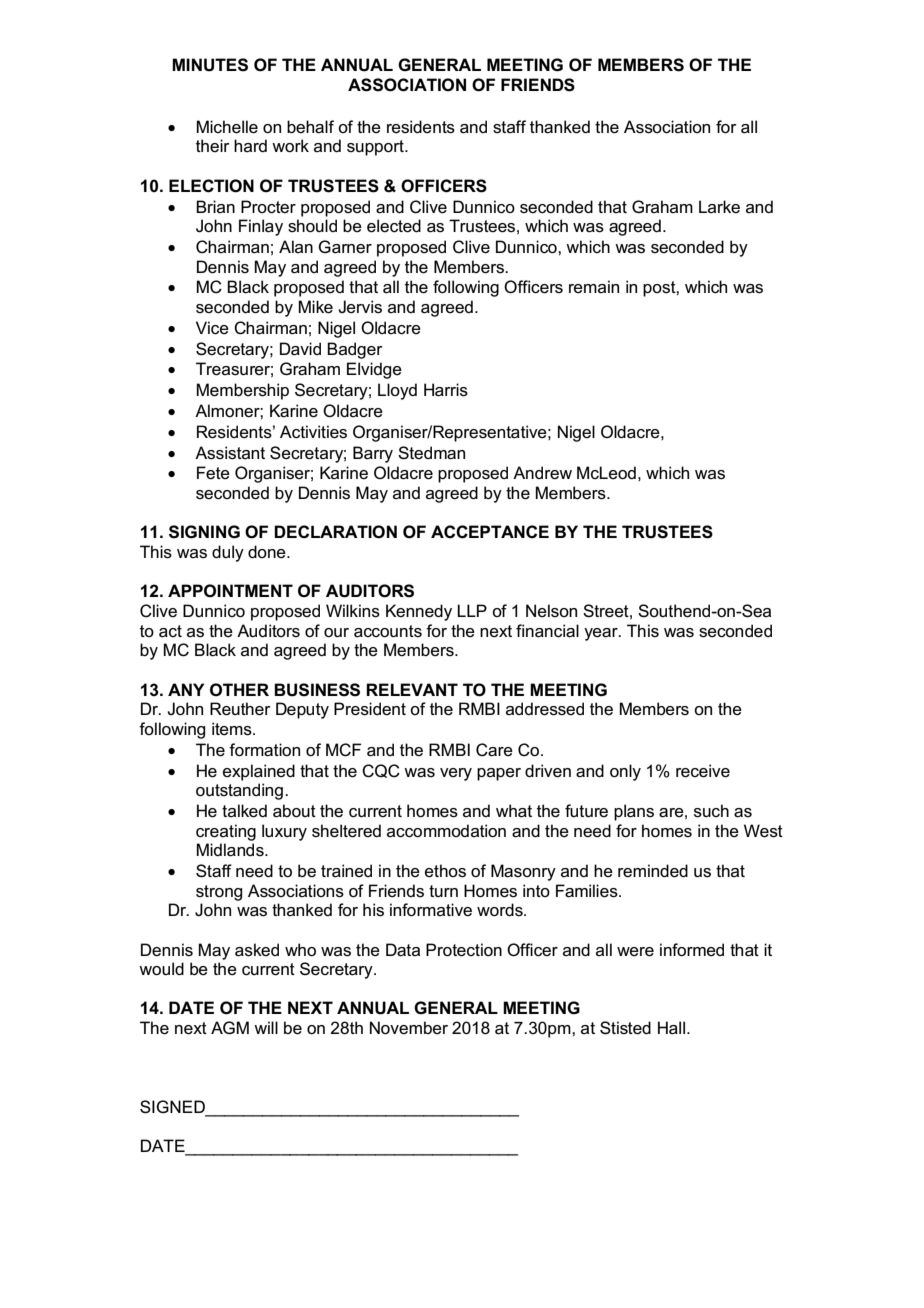 The image size is (924, 1308). I want to click on year, so click(602, 634).
